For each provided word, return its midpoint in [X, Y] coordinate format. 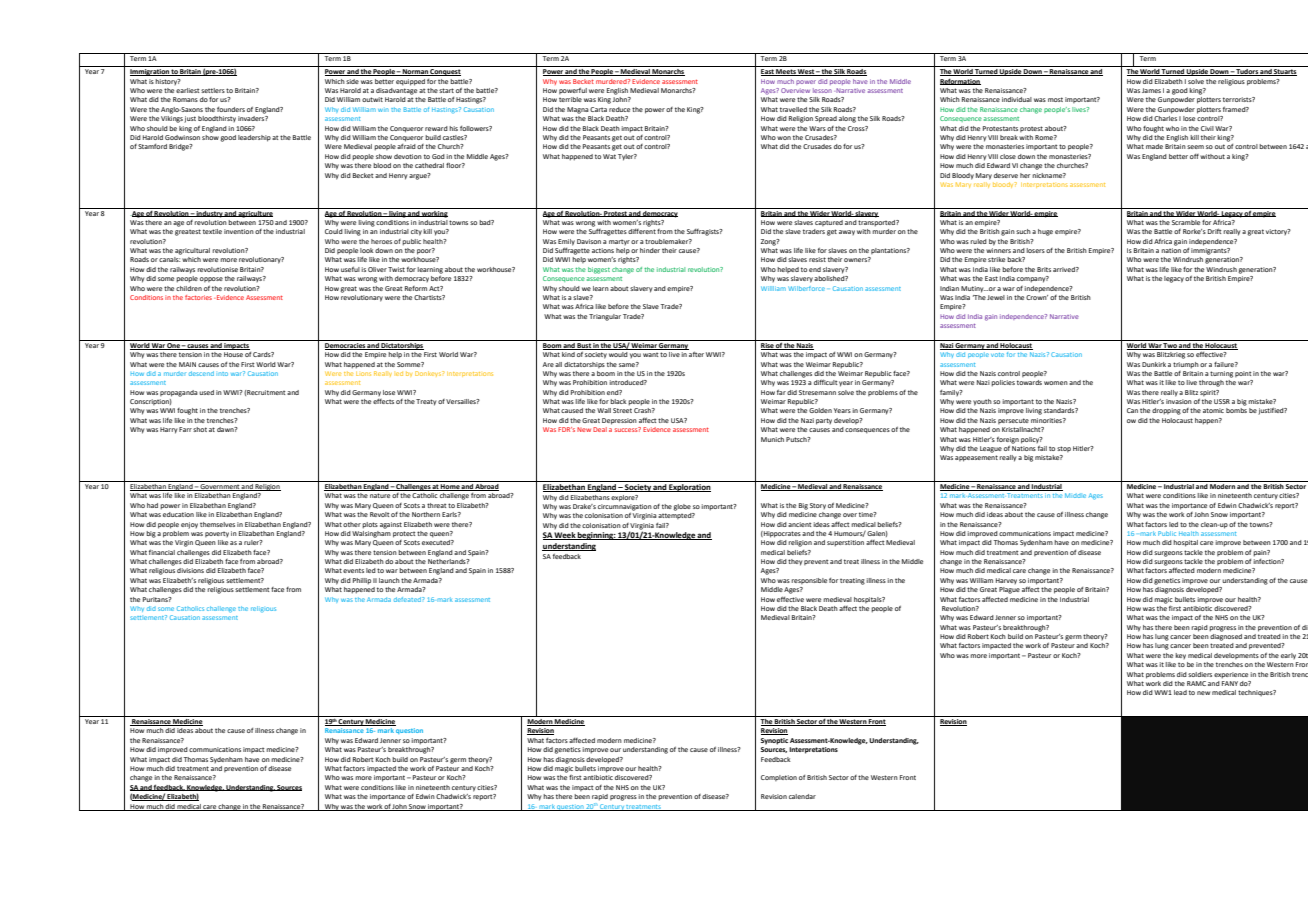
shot [200, 429]
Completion [779, 778]
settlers [213, 90]
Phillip [362, 581]
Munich [772, 439]
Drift [1214, 231]
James [1151, 90]
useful [350, 269]
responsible [809, 581]
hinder [650, 250]
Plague [1009, 590]
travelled [793, 109]
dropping [1166, 411]
